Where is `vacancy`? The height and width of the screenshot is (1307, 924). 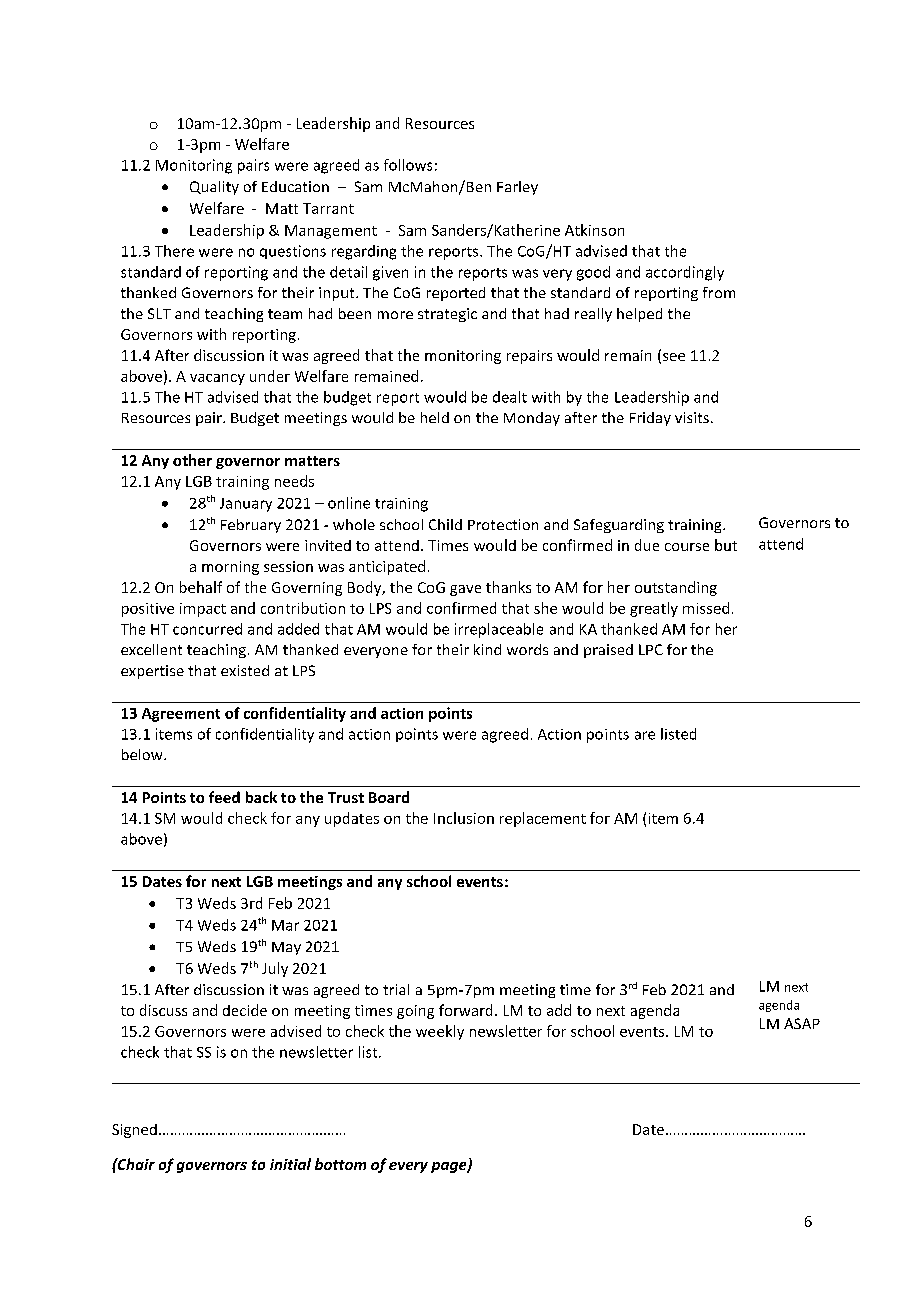 vacancy is located at coordinates (217, 379).
